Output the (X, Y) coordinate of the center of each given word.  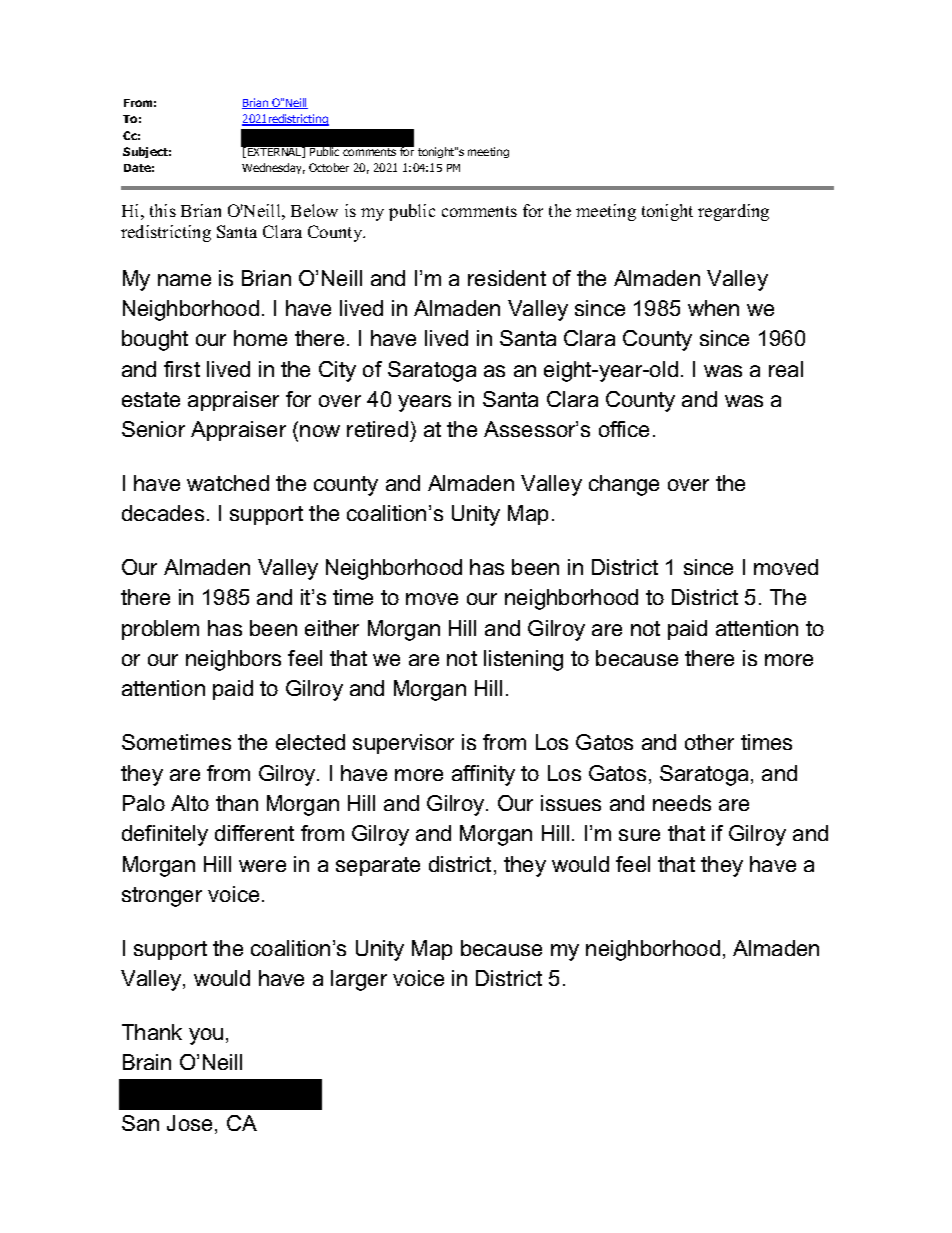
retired (377, 429)
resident (507, 278)
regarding (733, 212)
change (624, 485)
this (163, 210)
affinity (483, 775)
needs (682, 803)
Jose (189, 1123)
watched (228, 483)
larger (359, 980)
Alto (190, 803)
